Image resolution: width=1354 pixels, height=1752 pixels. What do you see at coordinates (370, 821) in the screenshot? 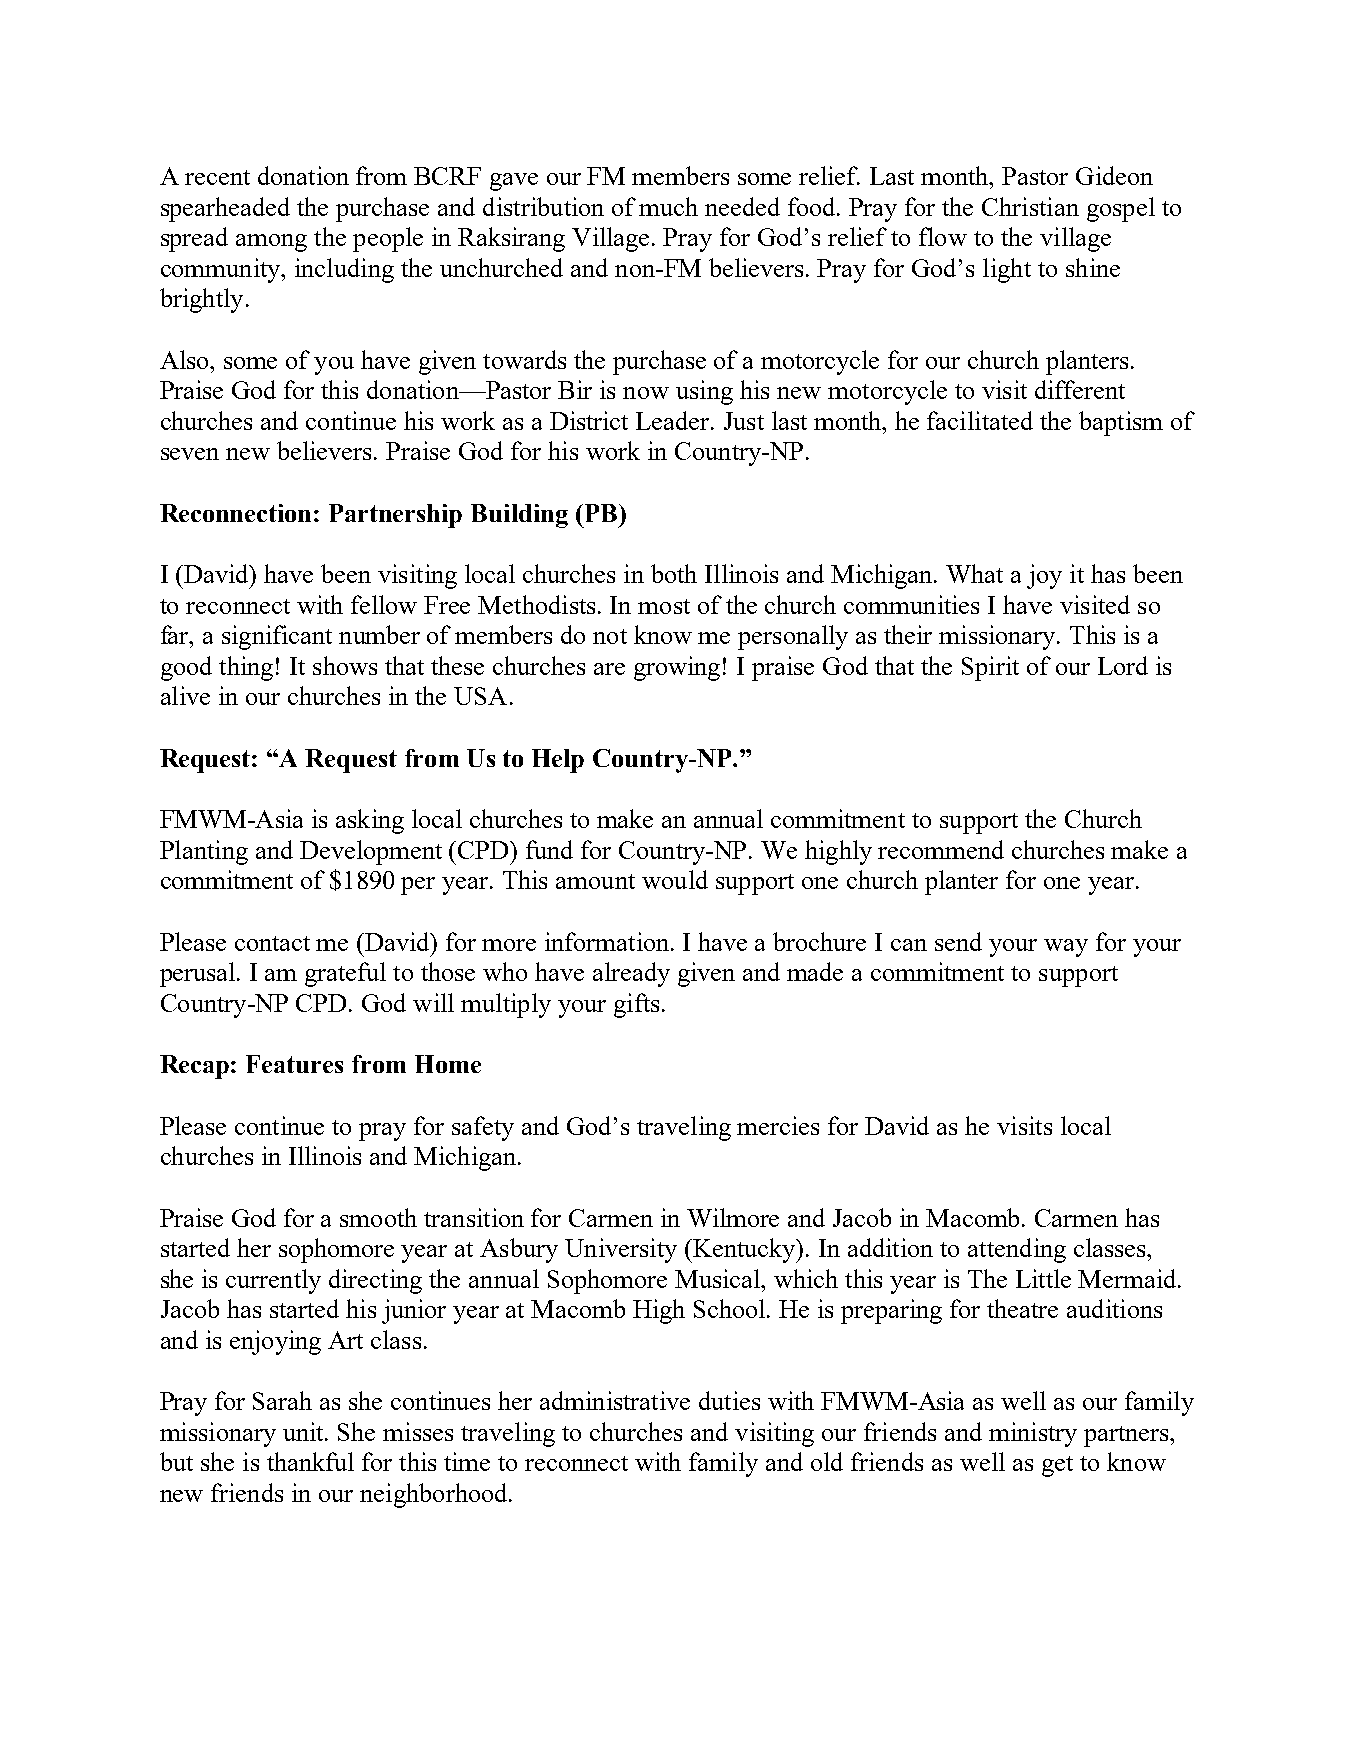
I see `asking` at bounding box center [370, 821].
